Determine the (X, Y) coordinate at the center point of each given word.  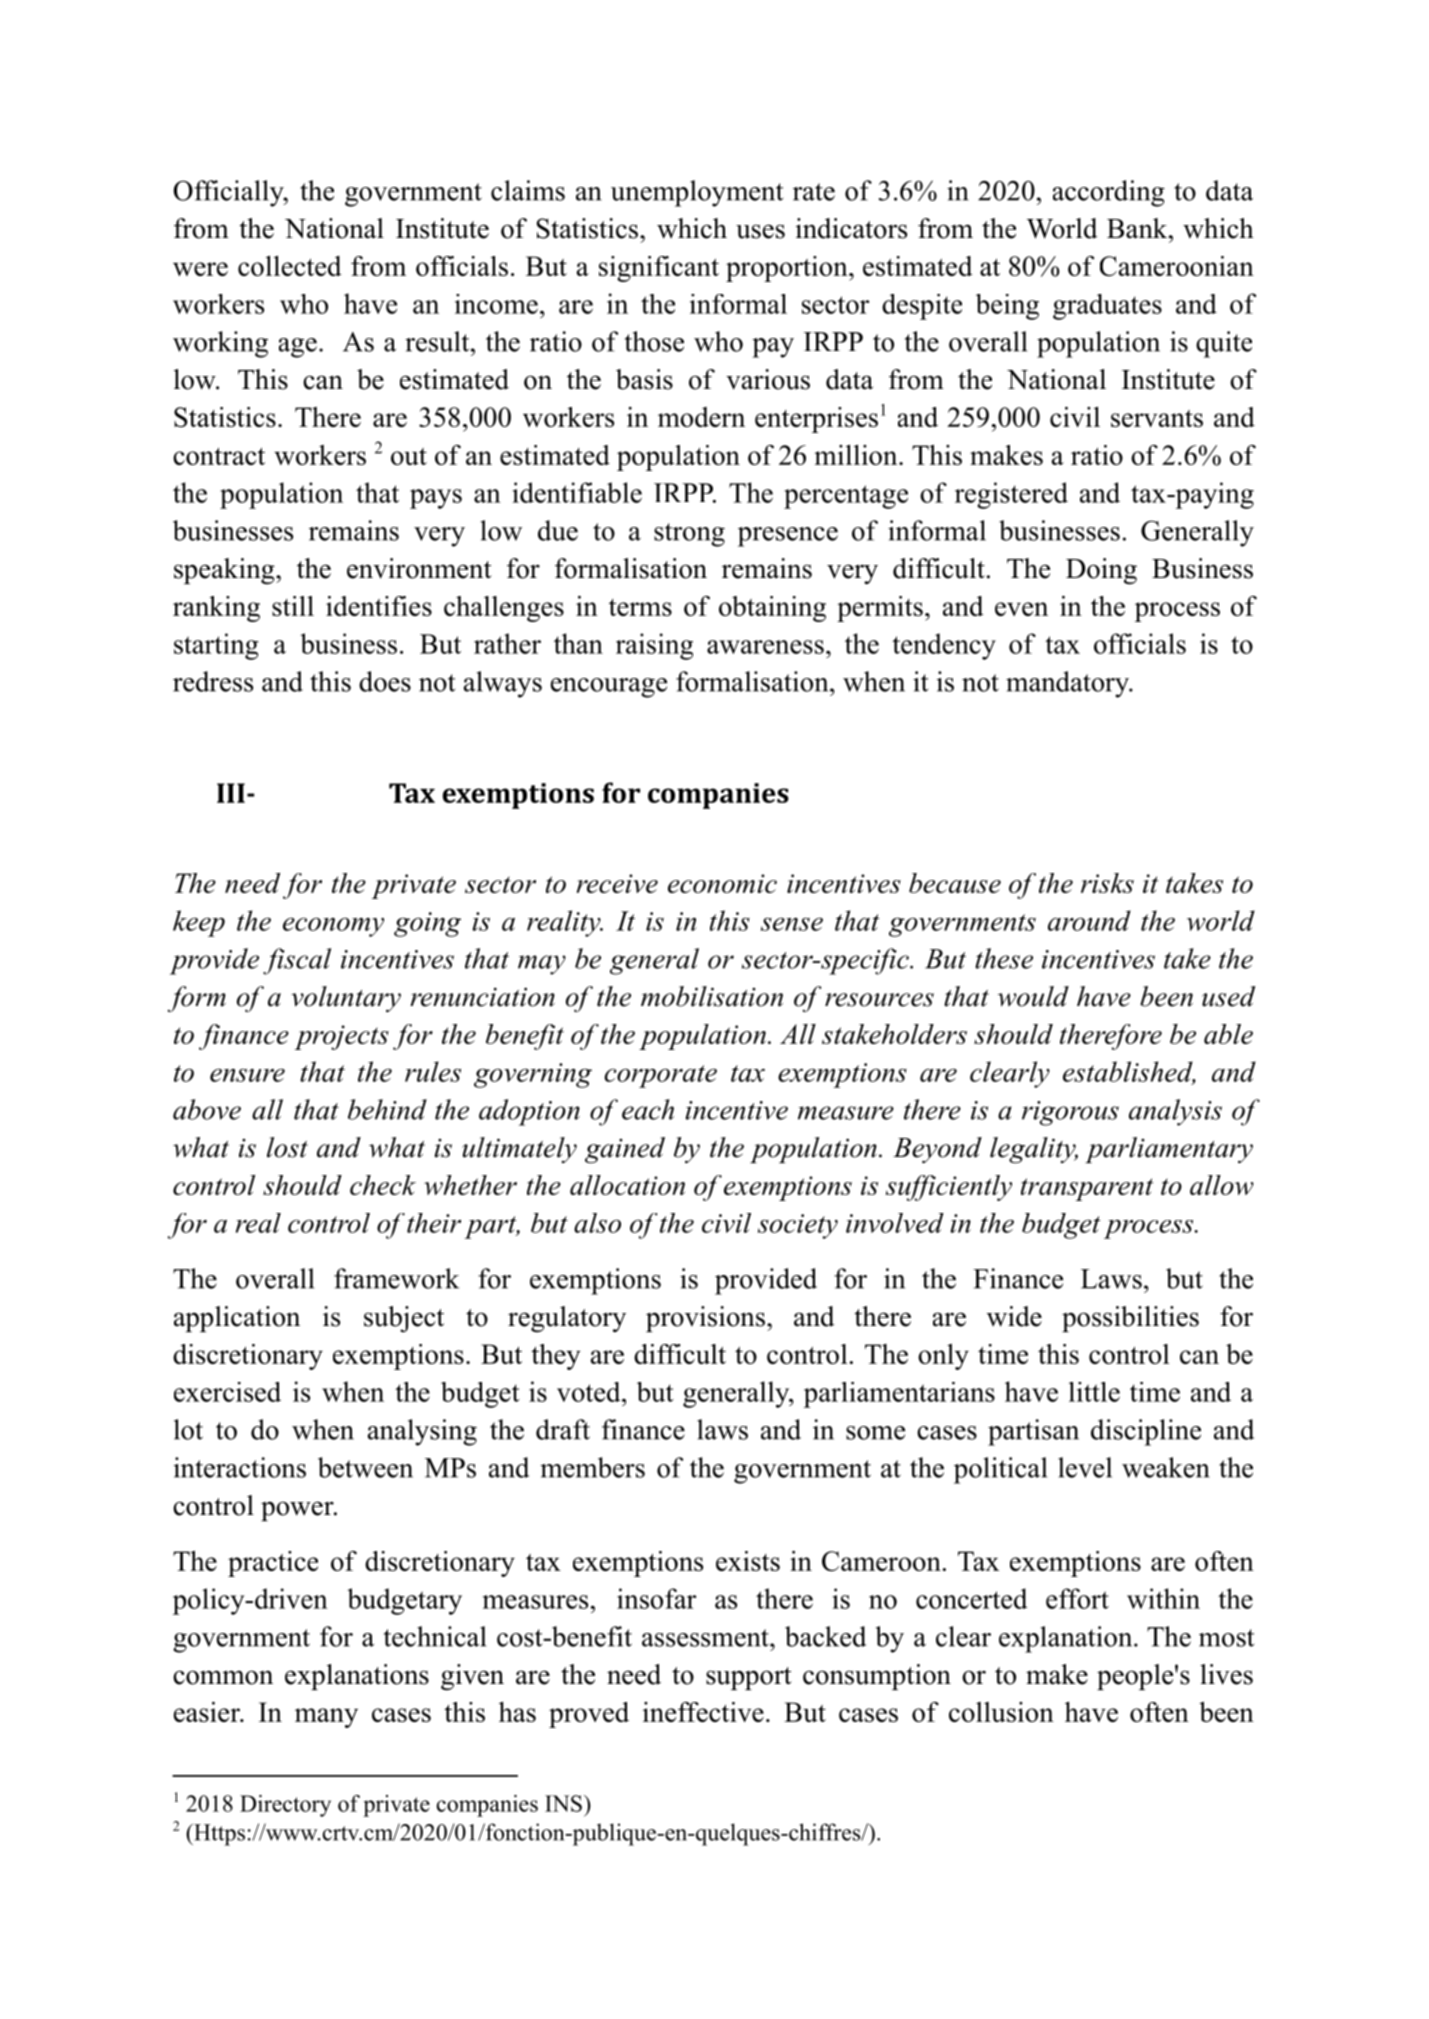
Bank (1138, 228)
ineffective (703, 1712)
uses (760, 231)
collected (290, 265)
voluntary (346, 999)
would (1033, 996)
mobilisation (712, 996)
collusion (1001, 1712)
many (326, 1718)
